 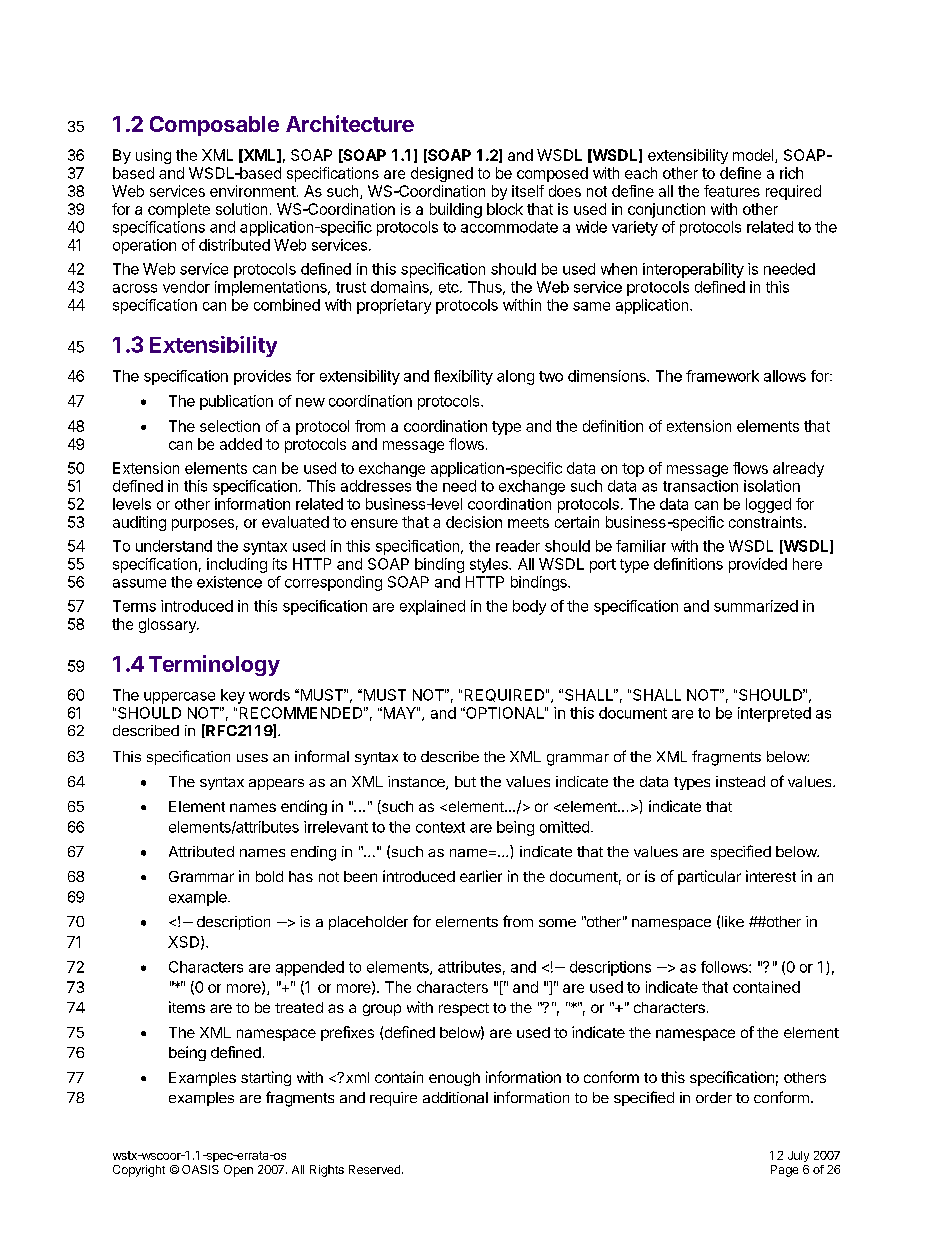 I want to click on model, so click(x=754, y=156).
